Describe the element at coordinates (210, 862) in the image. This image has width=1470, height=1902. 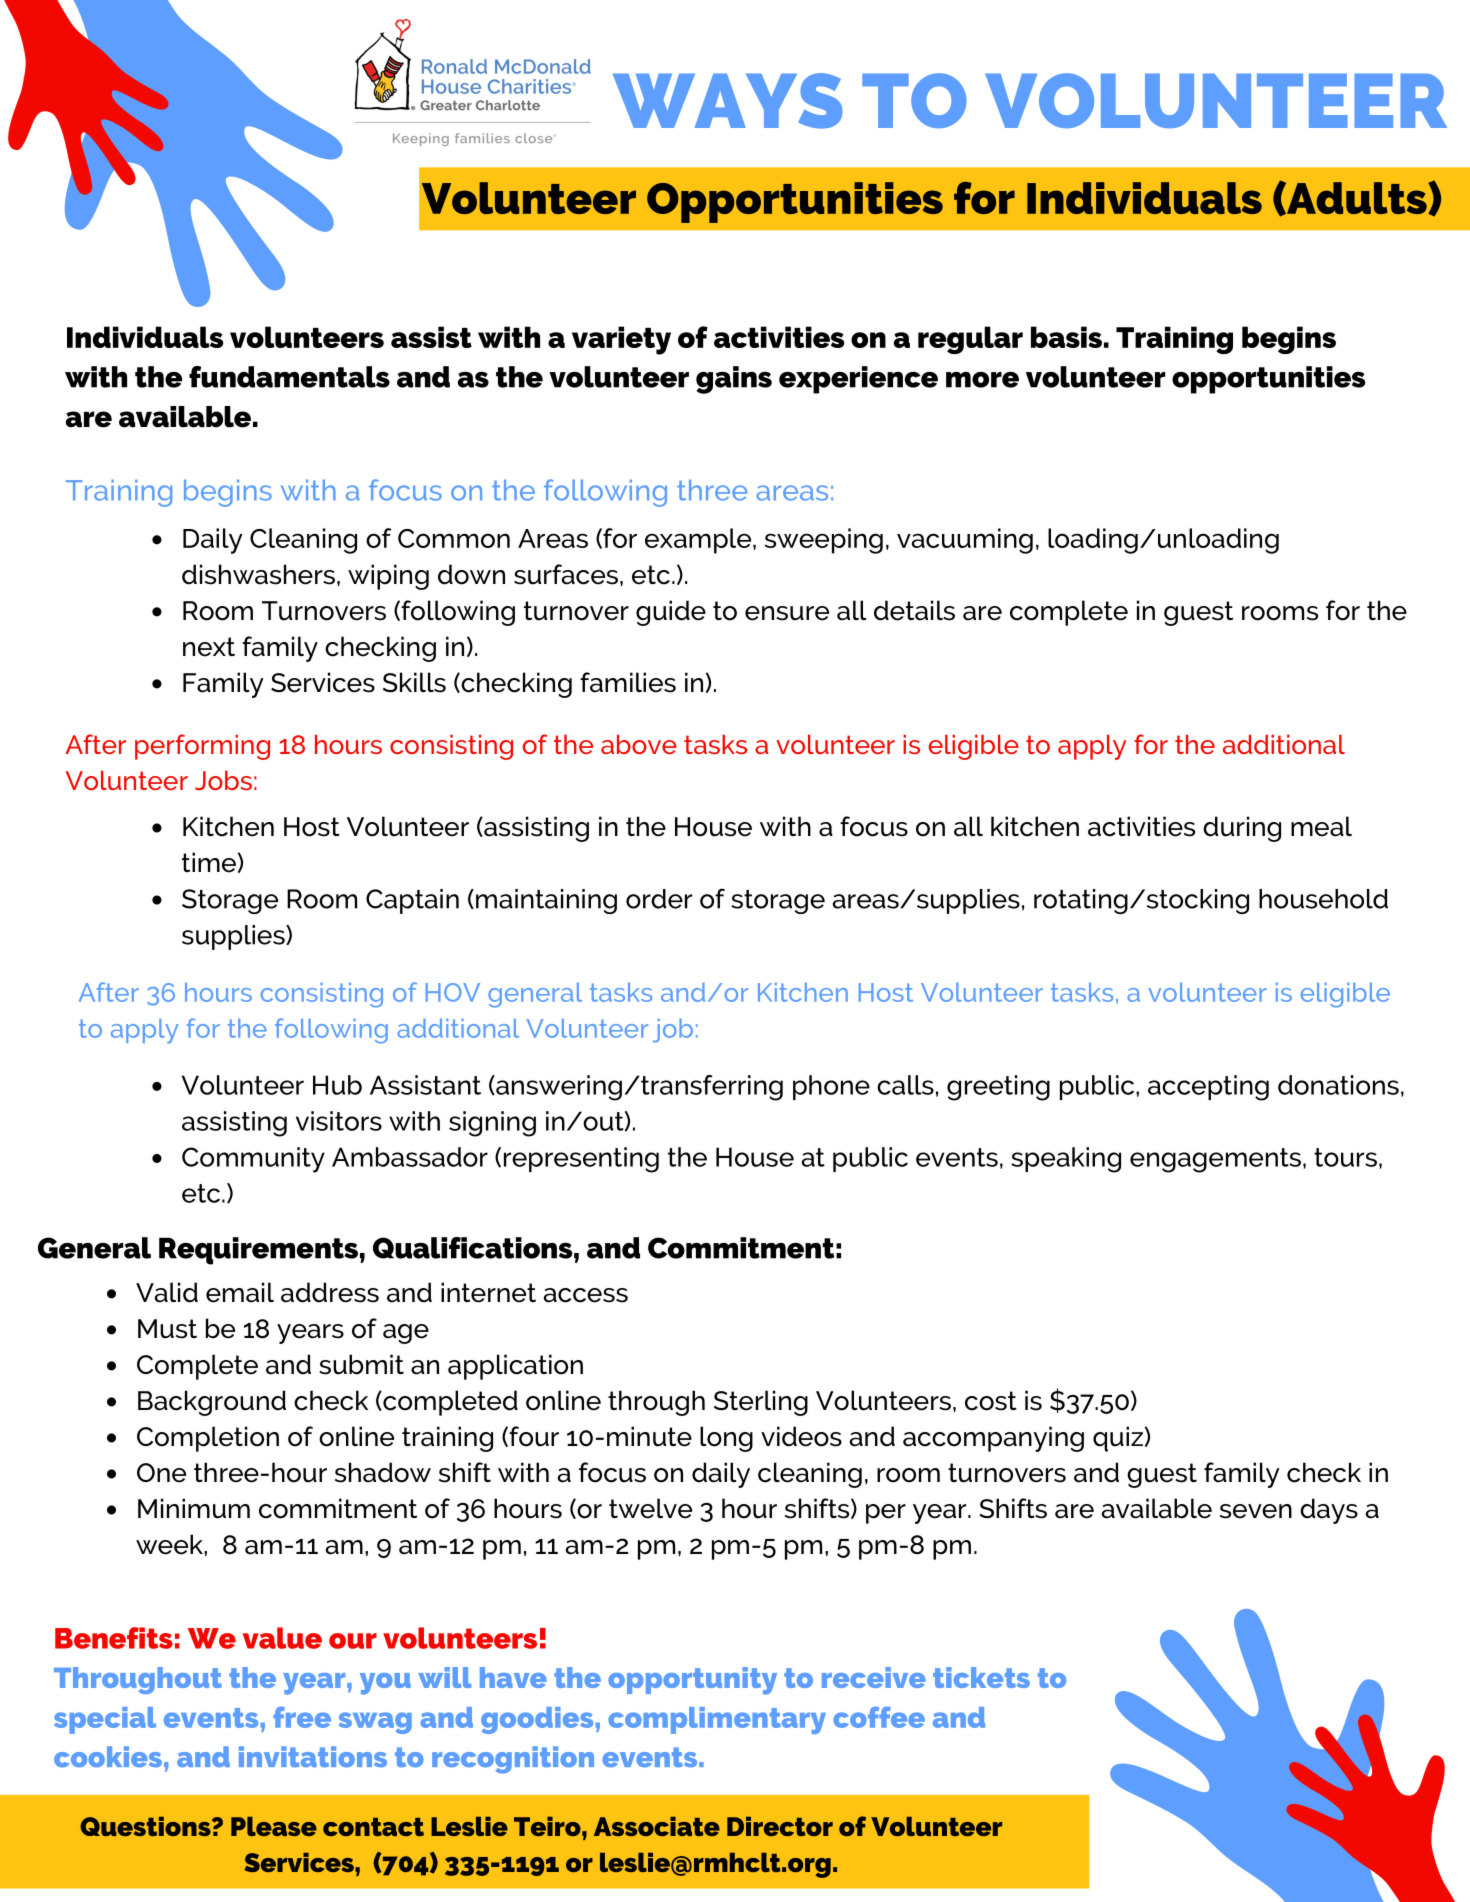
I see `time` at that location.
